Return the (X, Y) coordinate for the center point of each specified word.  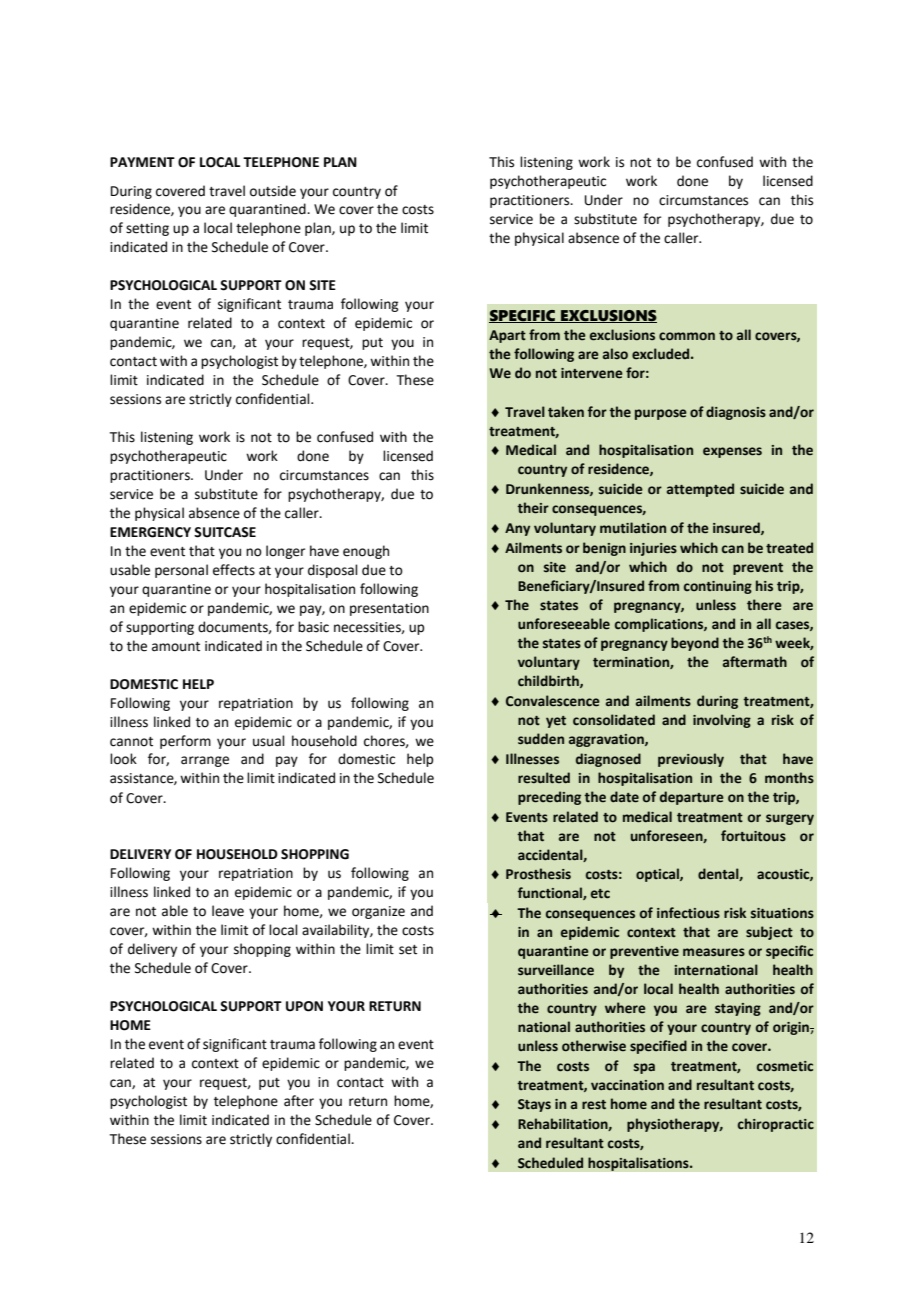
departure (692, 798)
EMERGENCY (150, 532)
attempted (700, 490)
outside (273, 191)
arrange (205, 761)
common (687, 336)
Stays (534, 1105)
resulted (544, 778)
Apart (507, 336)
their (533, 508)
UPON (304, 1006)
